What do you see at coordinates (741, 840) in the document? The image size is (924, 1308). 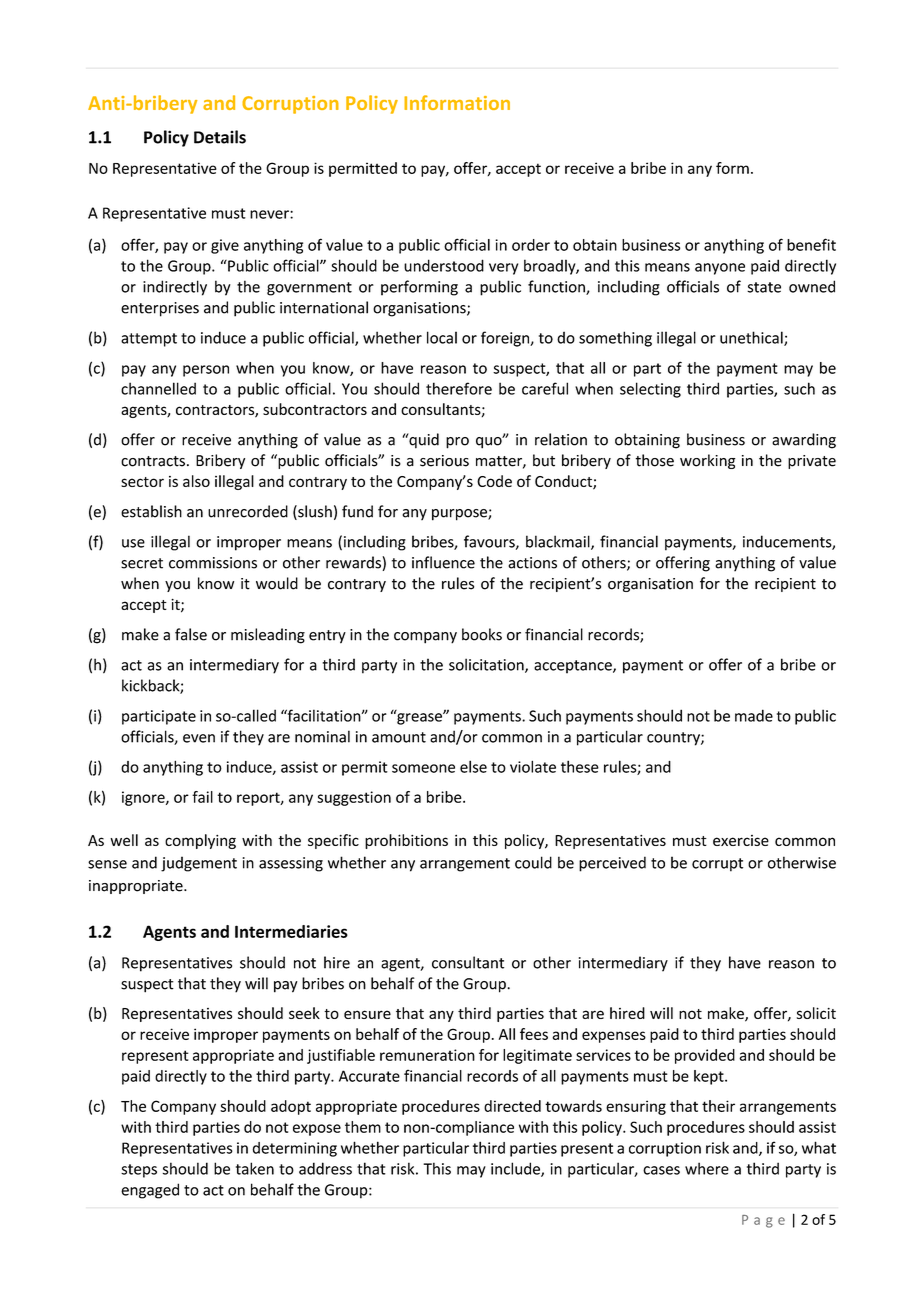 I see `exercise` at bounding box center [741, 840].
